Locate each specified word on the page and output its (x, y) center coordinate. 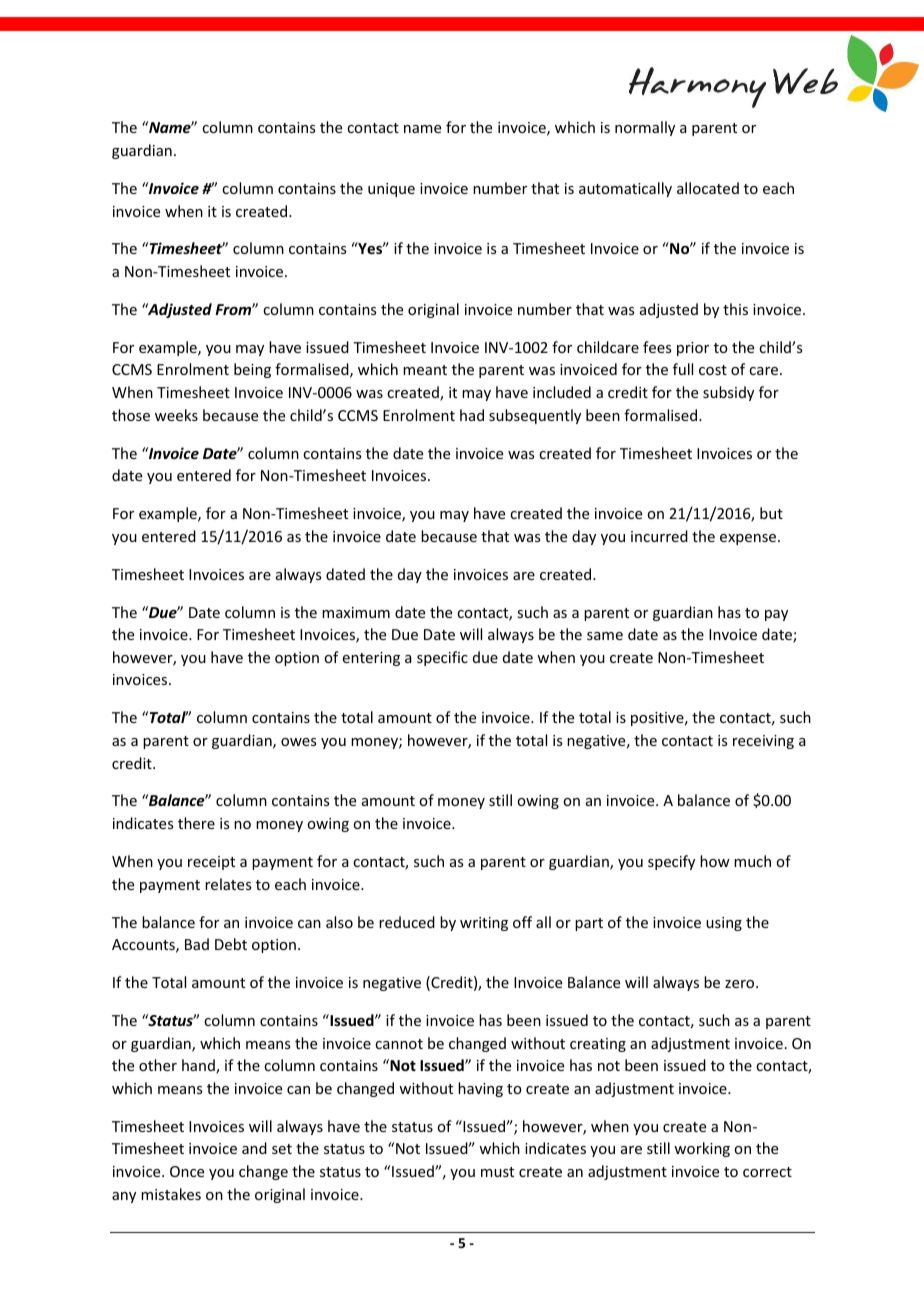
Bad (197, 944)
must (497, 1172)
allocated (708, 188)
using (724, 924)
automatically (625, 189)
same (605, 636)
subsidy (728, 393)
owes (298, 742)
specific (442, 658)
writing (484, 924)
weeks (176, 415)
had (472, 415)
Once (187, 1171)
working (702, 1149)
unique (391, 190)
